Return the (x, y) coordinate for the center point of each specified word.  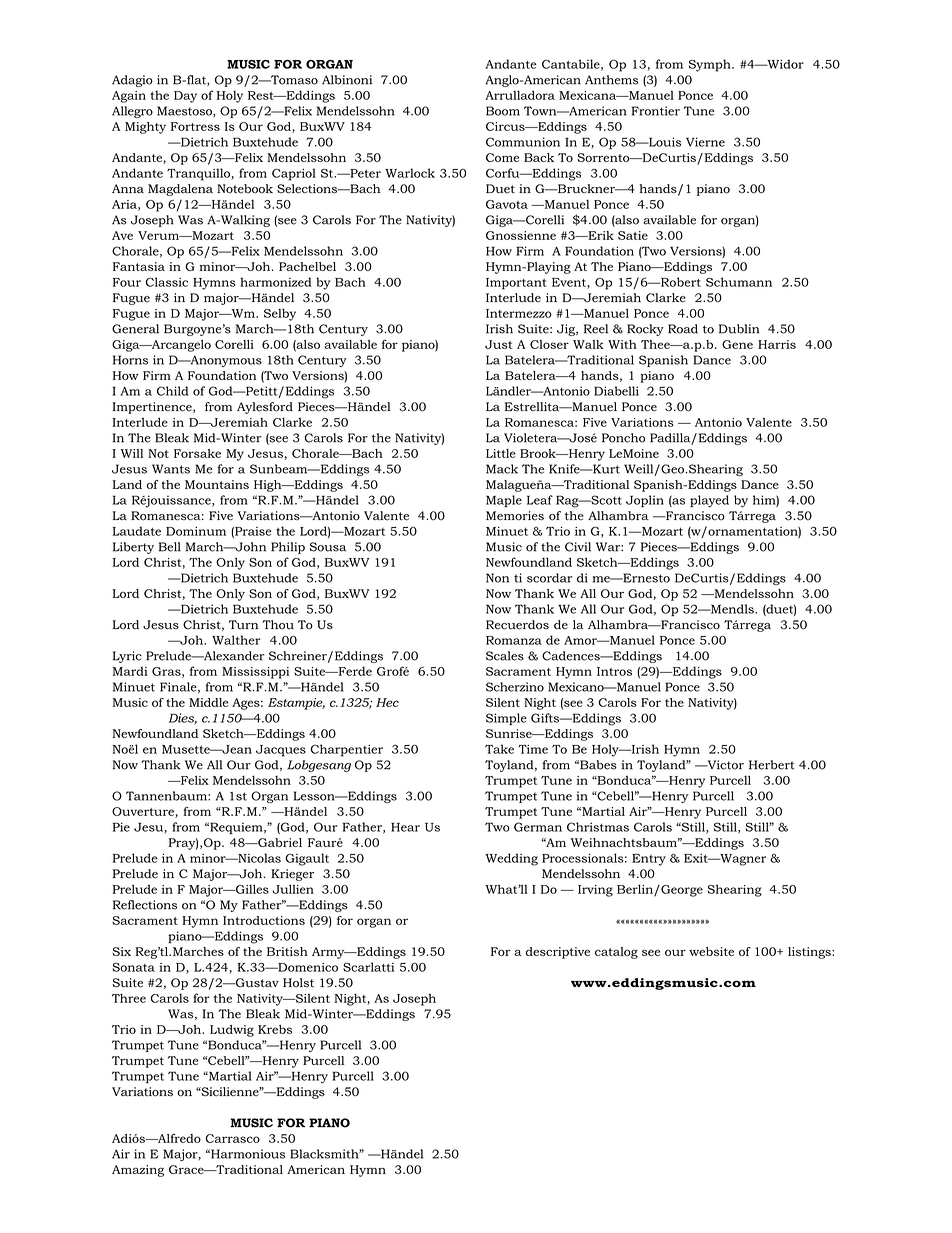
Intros (614, 671)
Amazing (138, 1171)
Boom (503, 111)
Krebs (275, 1029)
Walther (236, 640)
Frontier (656, 111)
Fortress (195, 126)
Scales (505, 656)
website (711, 951)
